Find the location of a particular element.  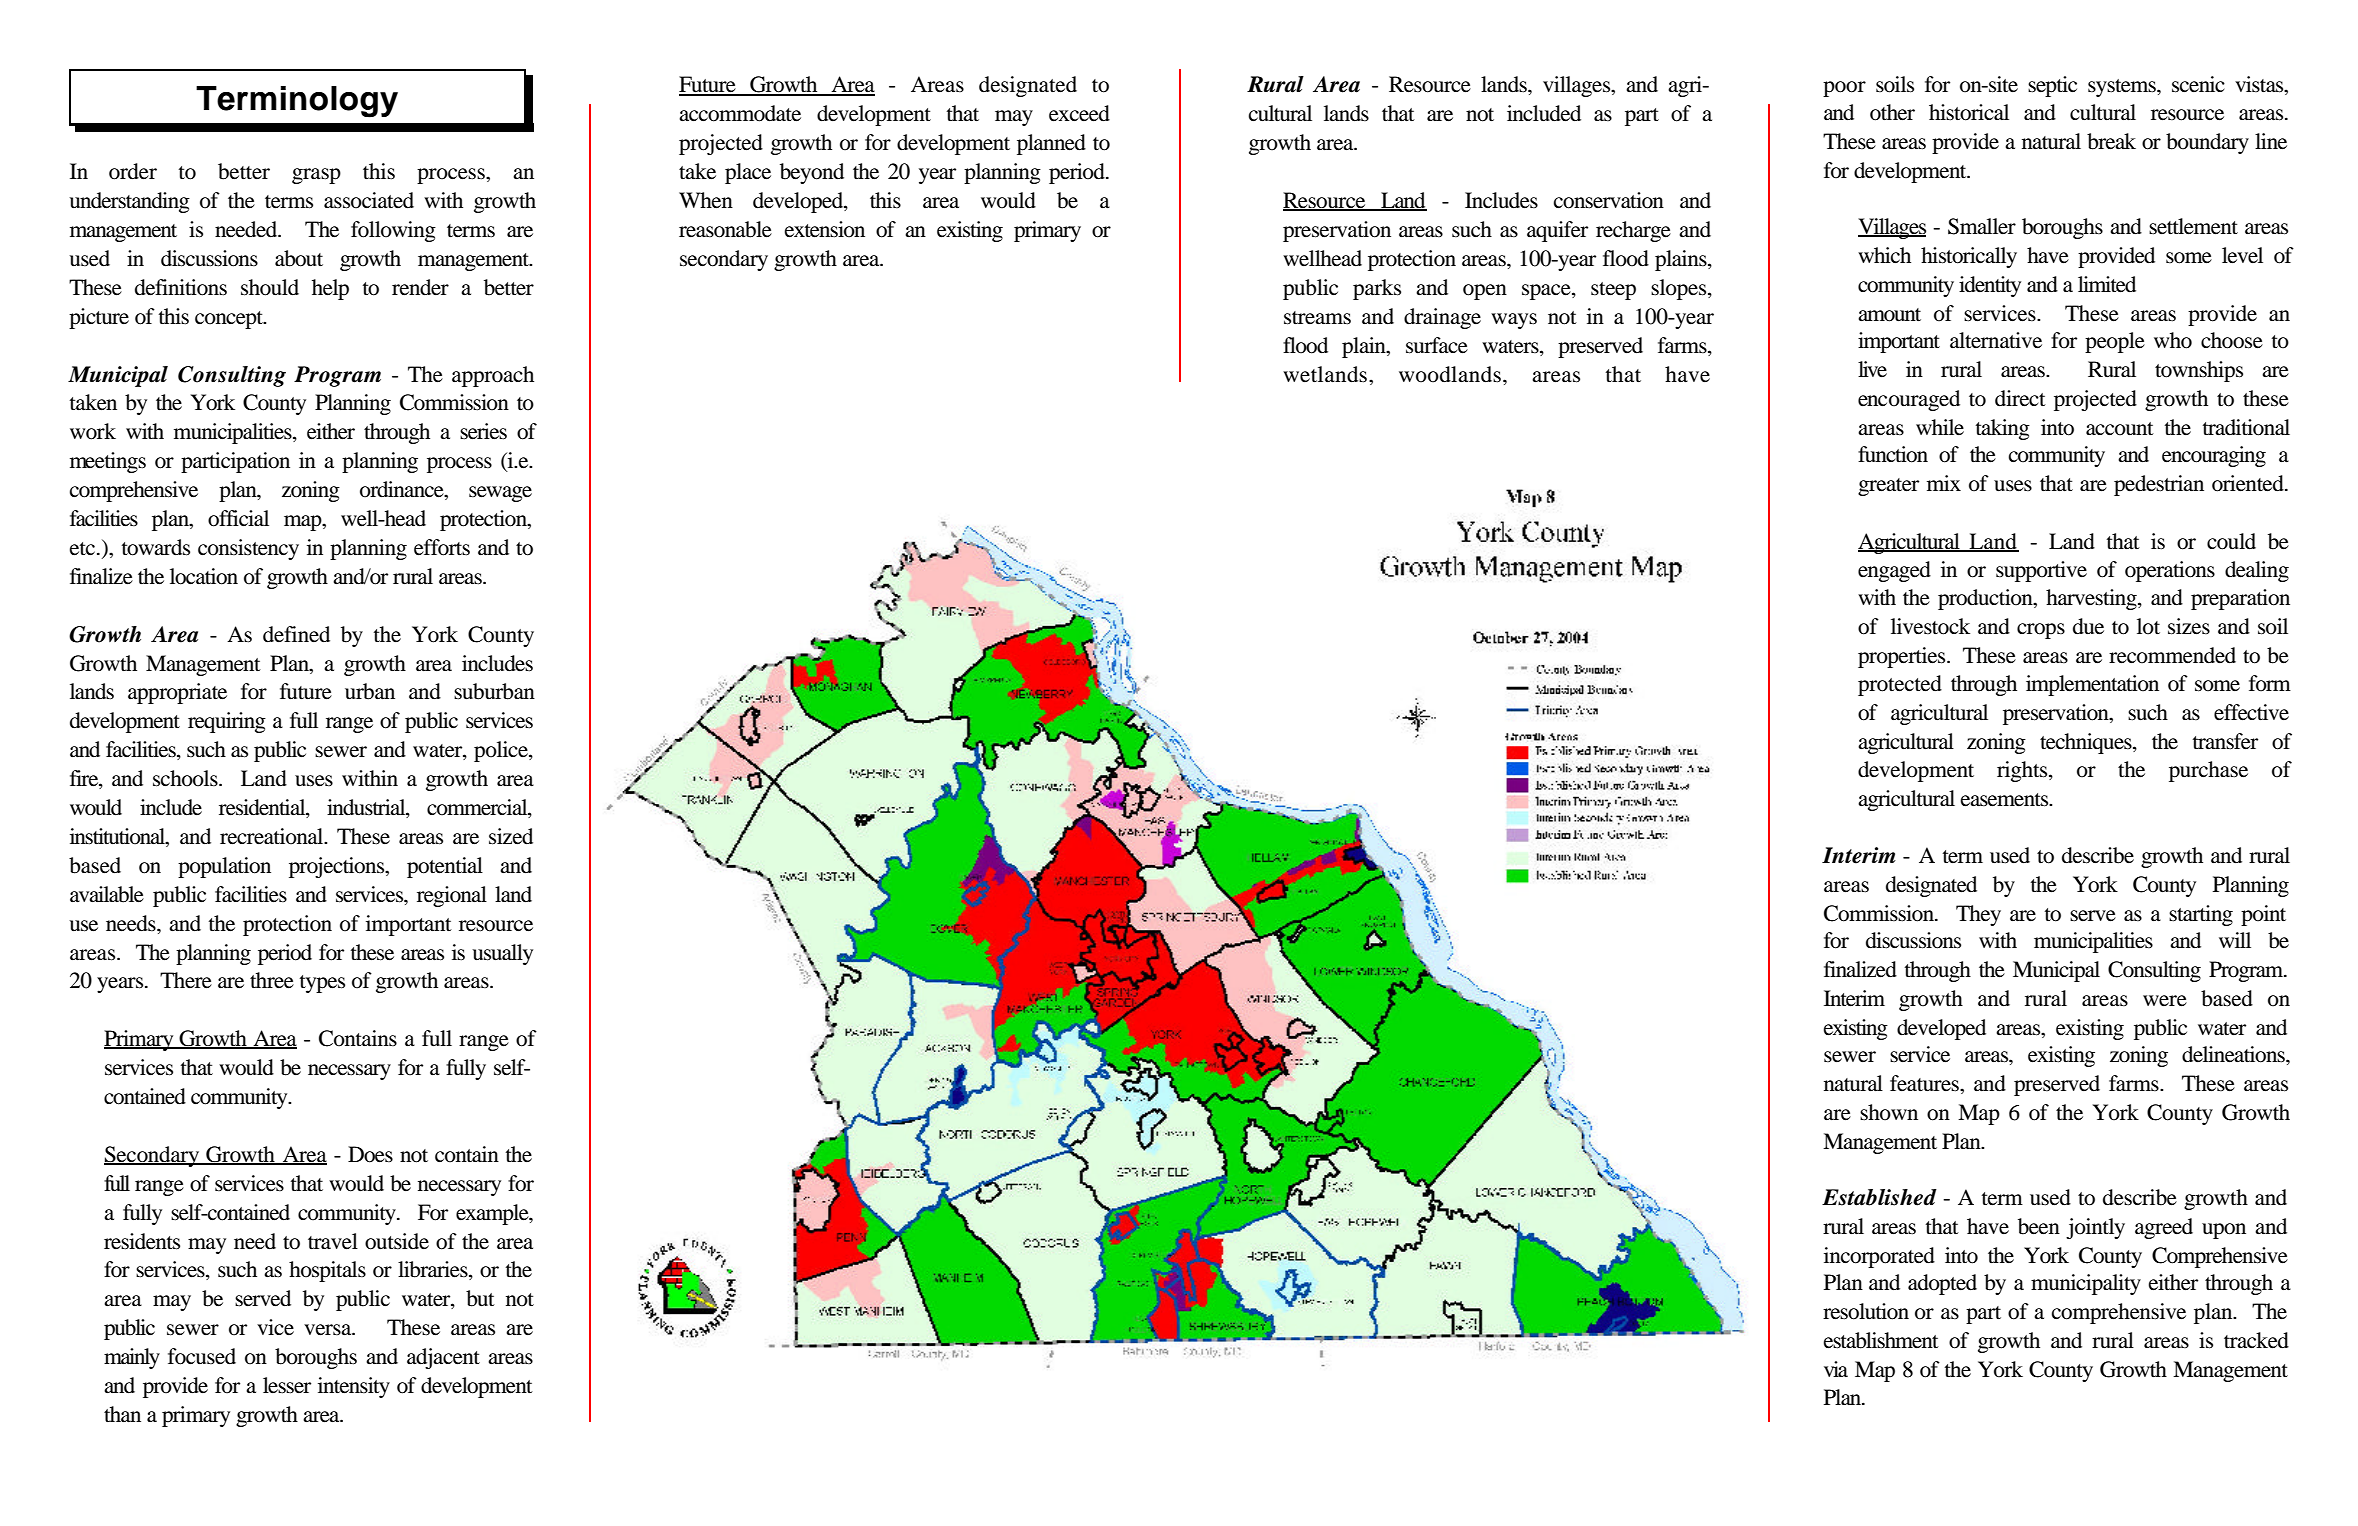

crops is located at coordinates (2041, 631).
